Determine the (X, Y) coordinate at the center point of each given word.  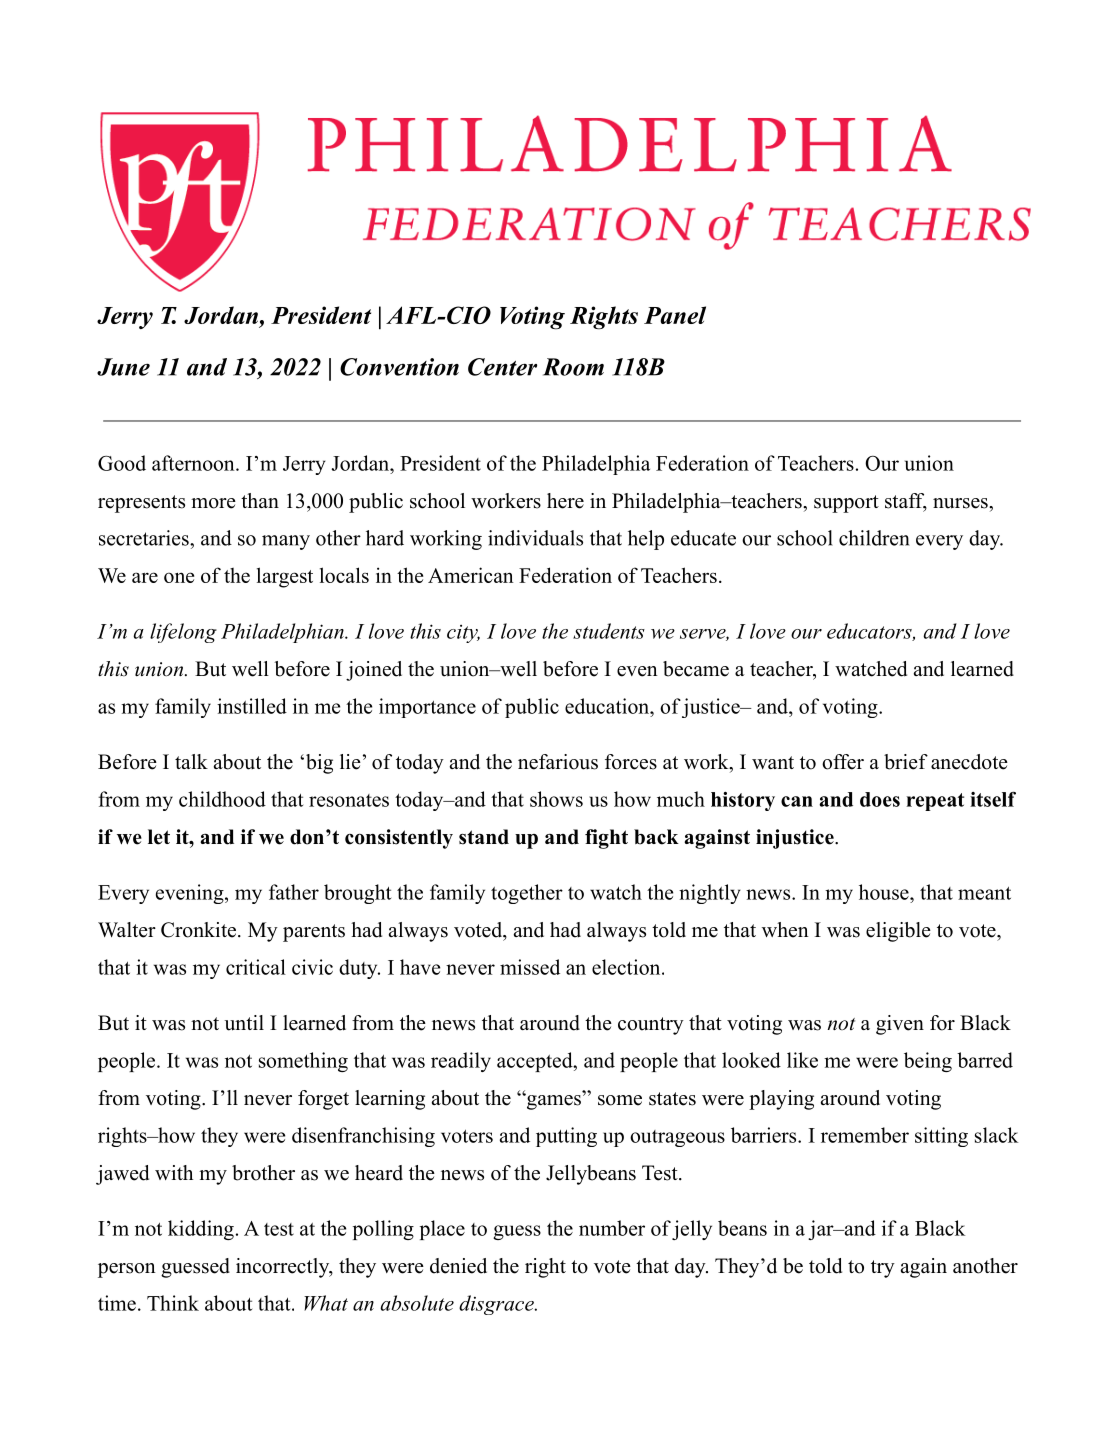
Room (573, 367)
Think (173, 1303)
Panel (675, 315)
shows (556, 799)
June (123, 367)
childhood (222, 799)
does (880, 799)
